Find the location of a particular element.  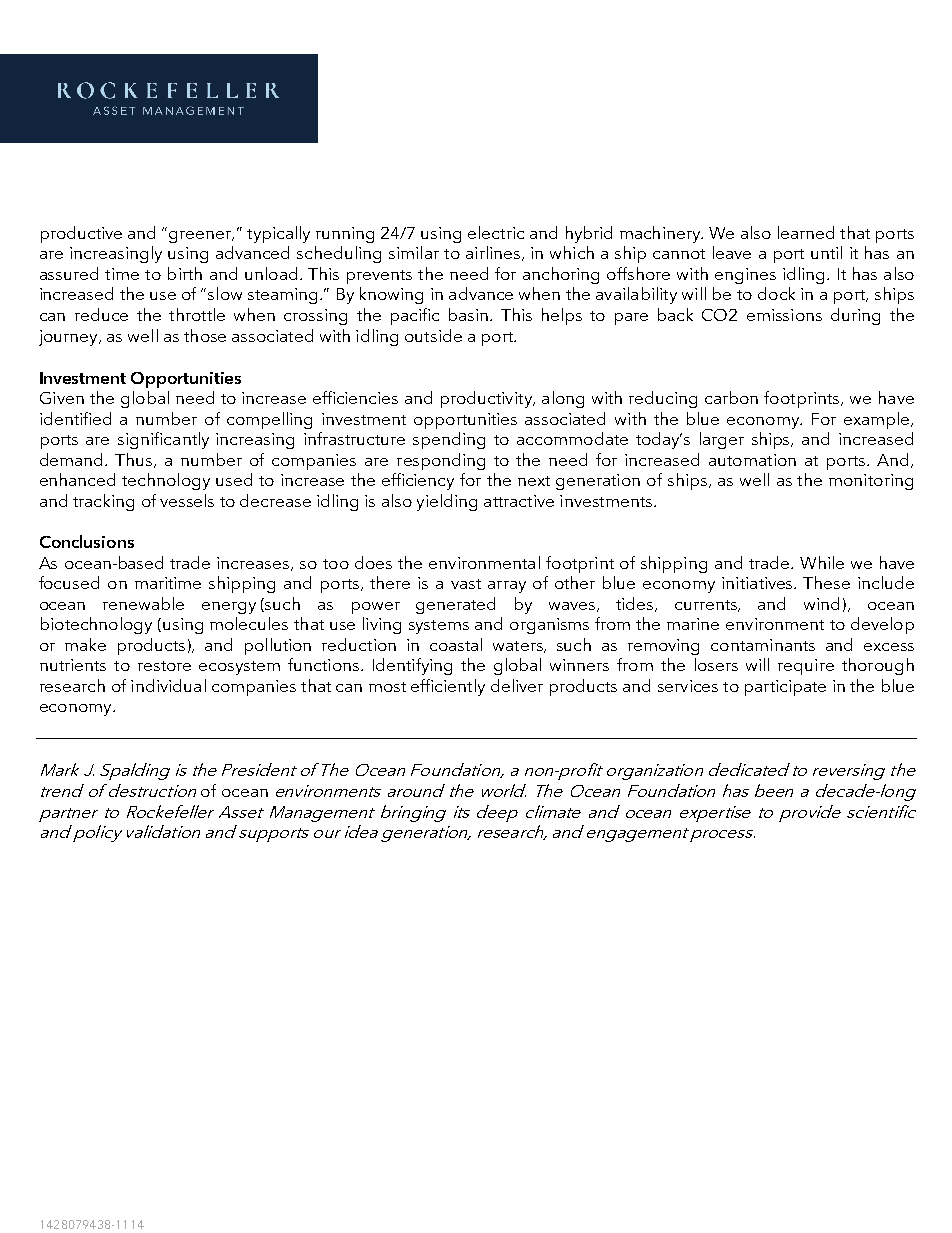

airlines is located at coordinates (493, 252).
